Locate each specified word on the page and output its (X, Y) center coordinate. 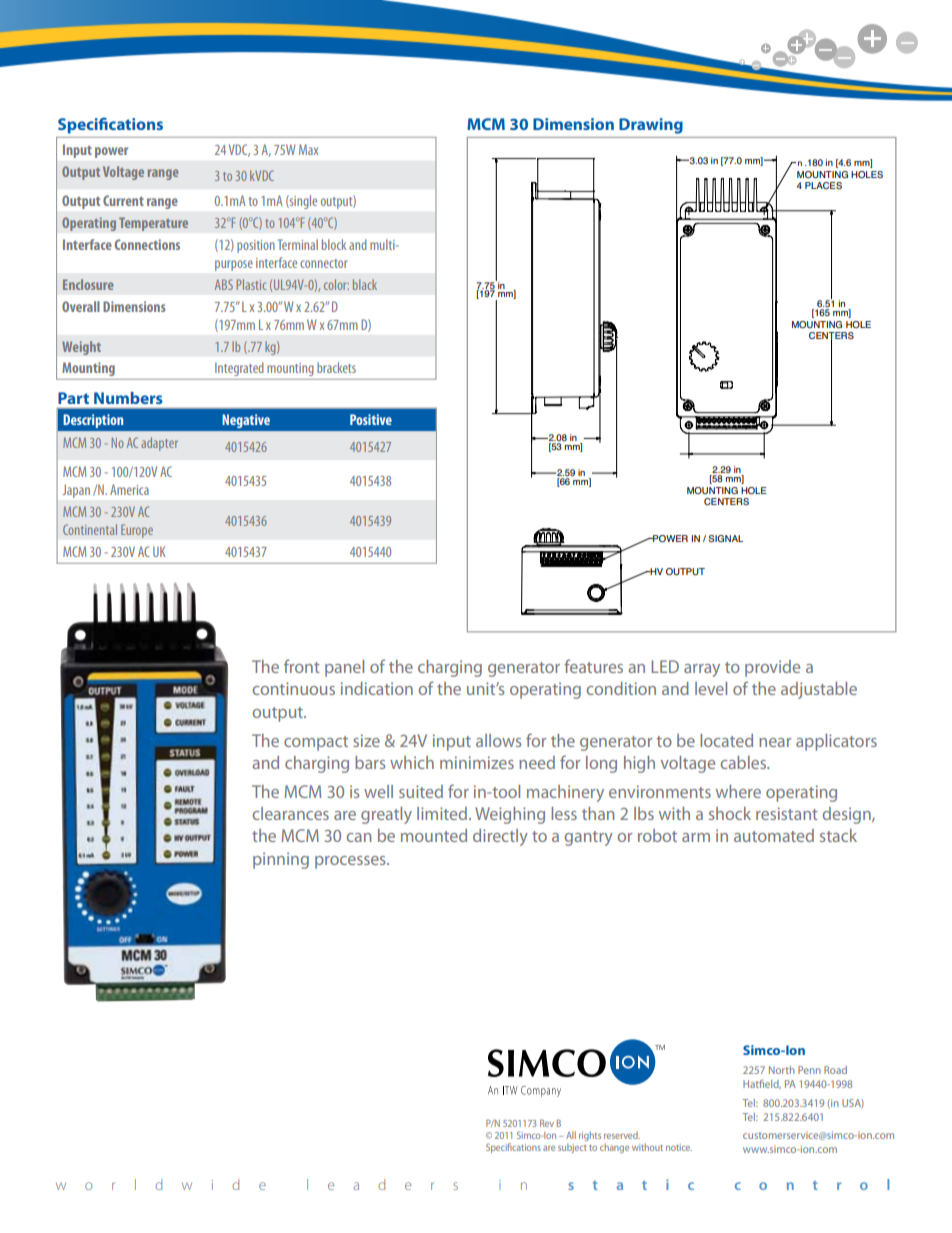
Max (308, 149)
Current (123, 200)
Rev (547, 1123)
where (738, 791)
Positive (371, 419)
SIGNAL (725, 538)
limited (442, 813)
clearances (291, 813)
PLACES (823, 185)
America (129, 489)
